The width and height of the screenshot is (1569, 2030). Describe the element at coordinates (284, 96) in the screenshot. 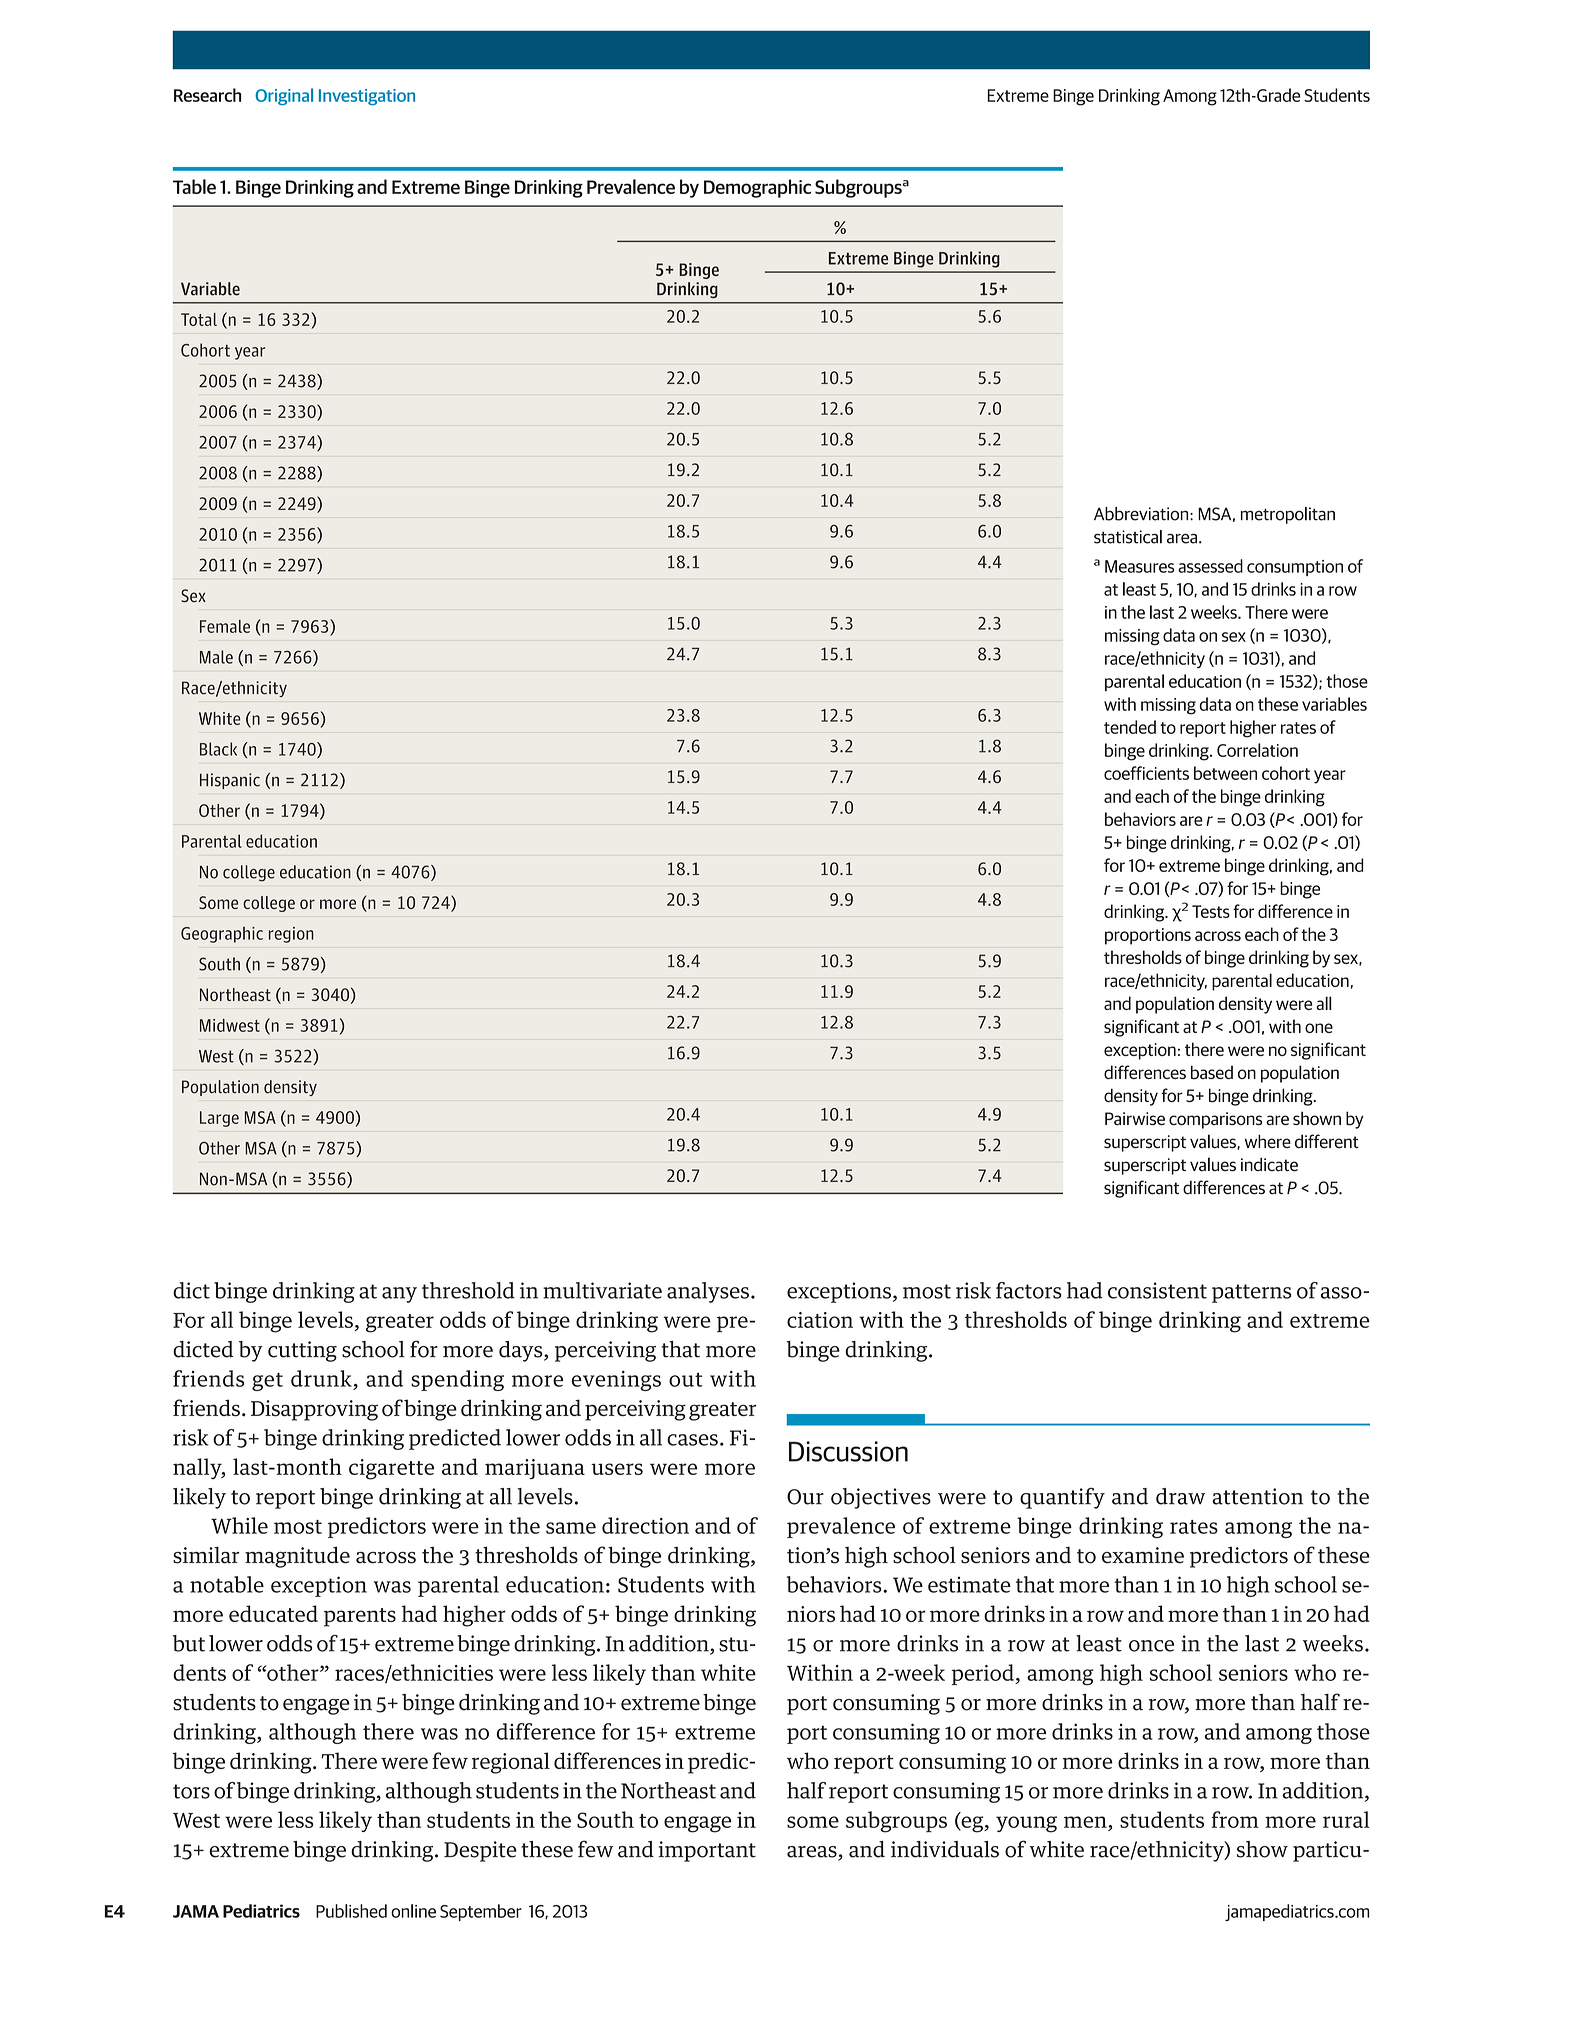

I see `Original` at that location.
